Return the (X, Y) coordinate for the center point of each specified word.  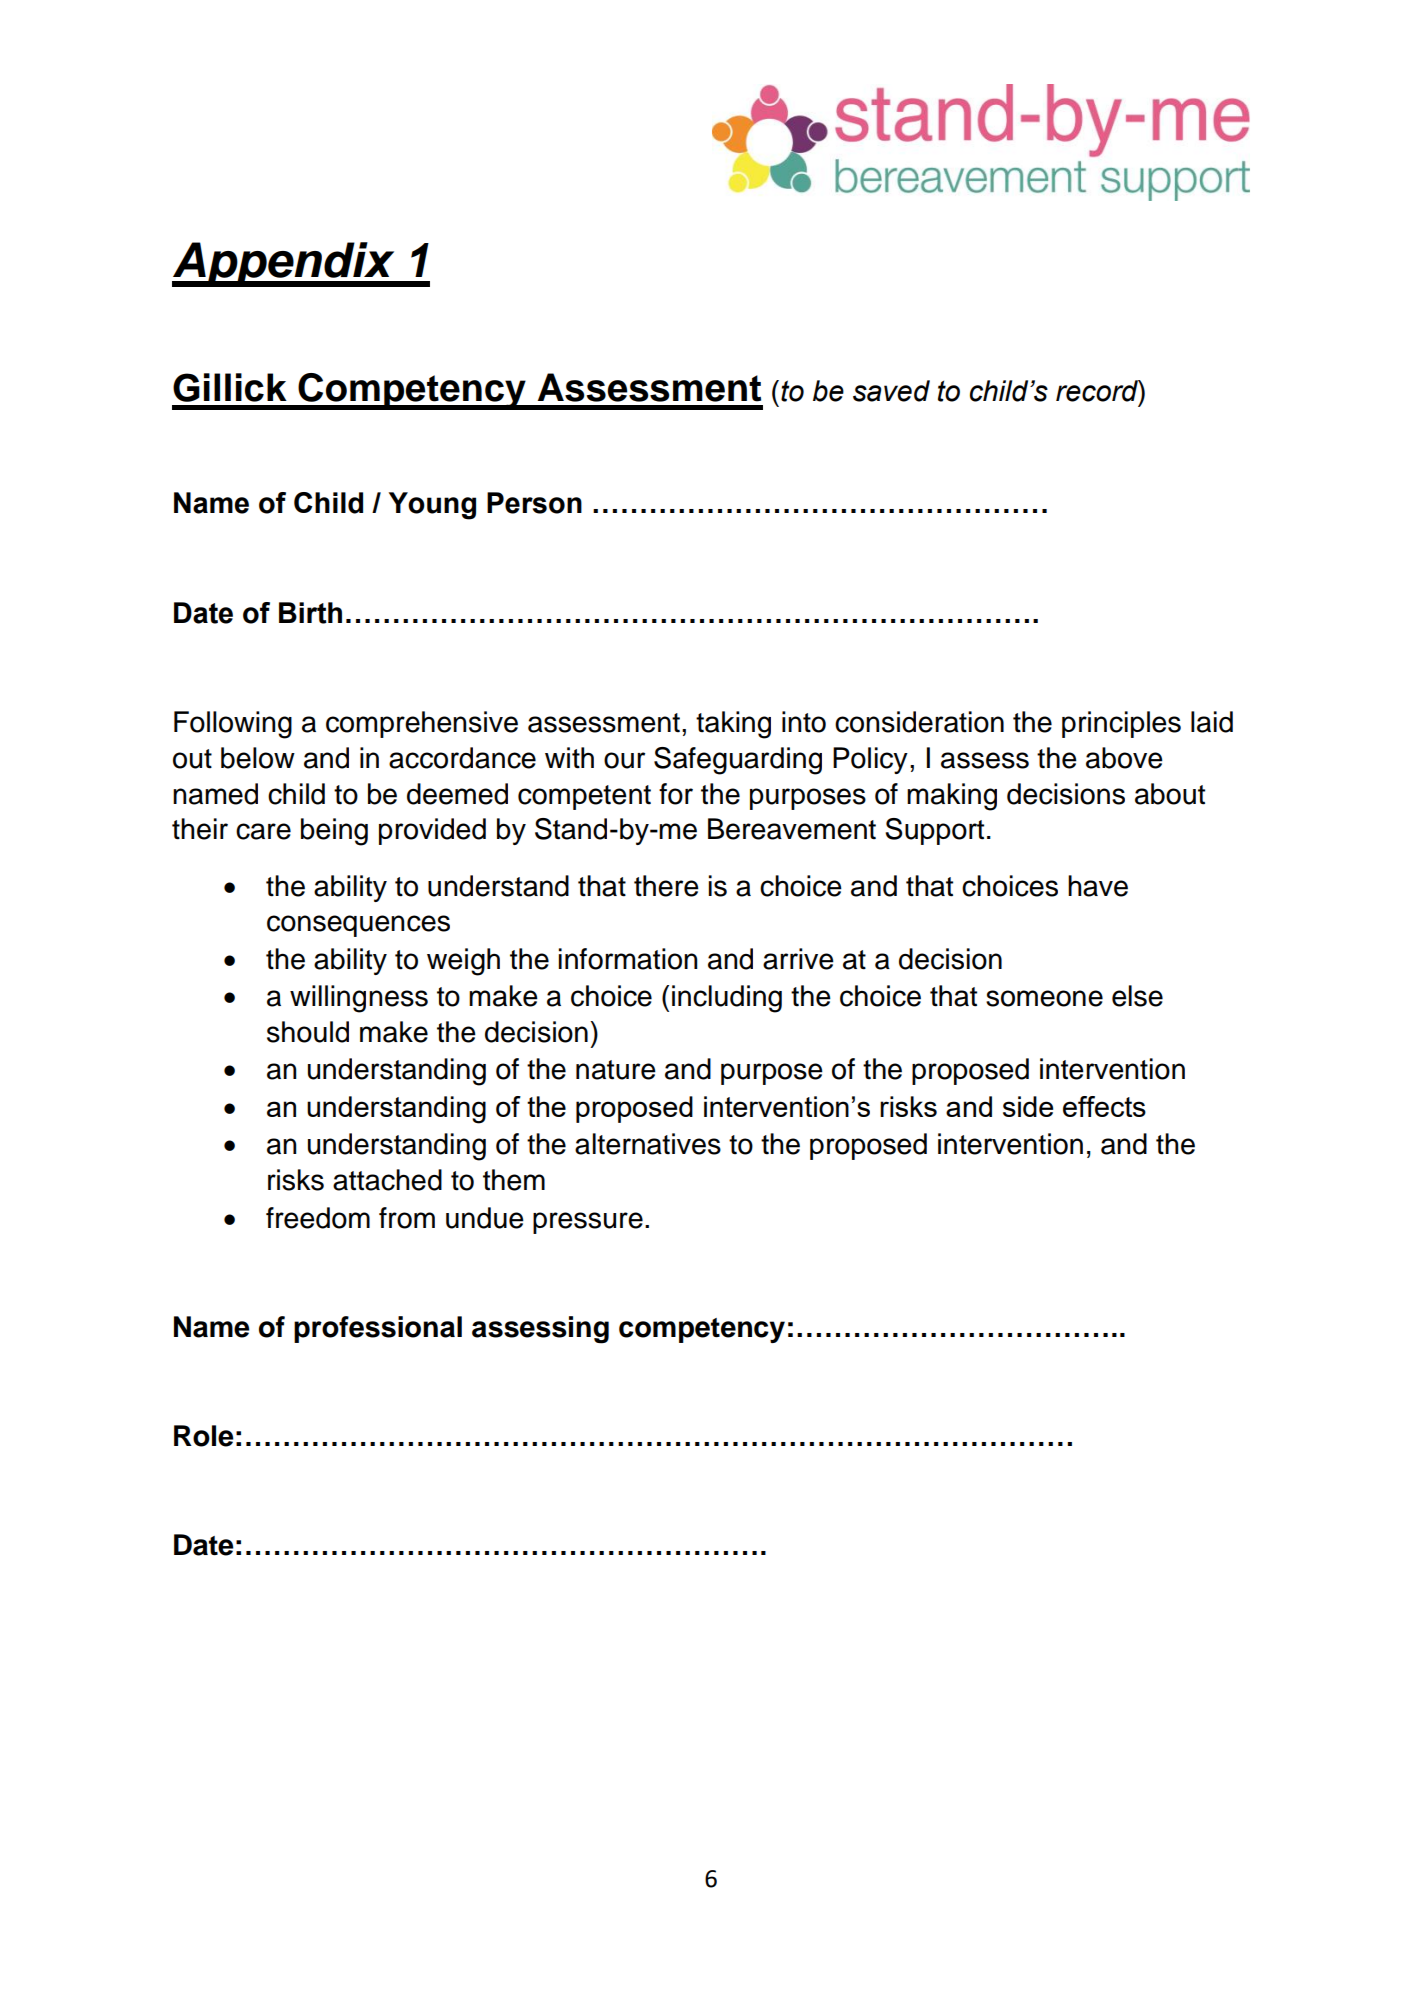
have (1098, 886)
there (666, 886)
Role (204, 1436)
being (334, 832)
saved (891, 391)
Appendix (284, 264)
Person (534, 503)
